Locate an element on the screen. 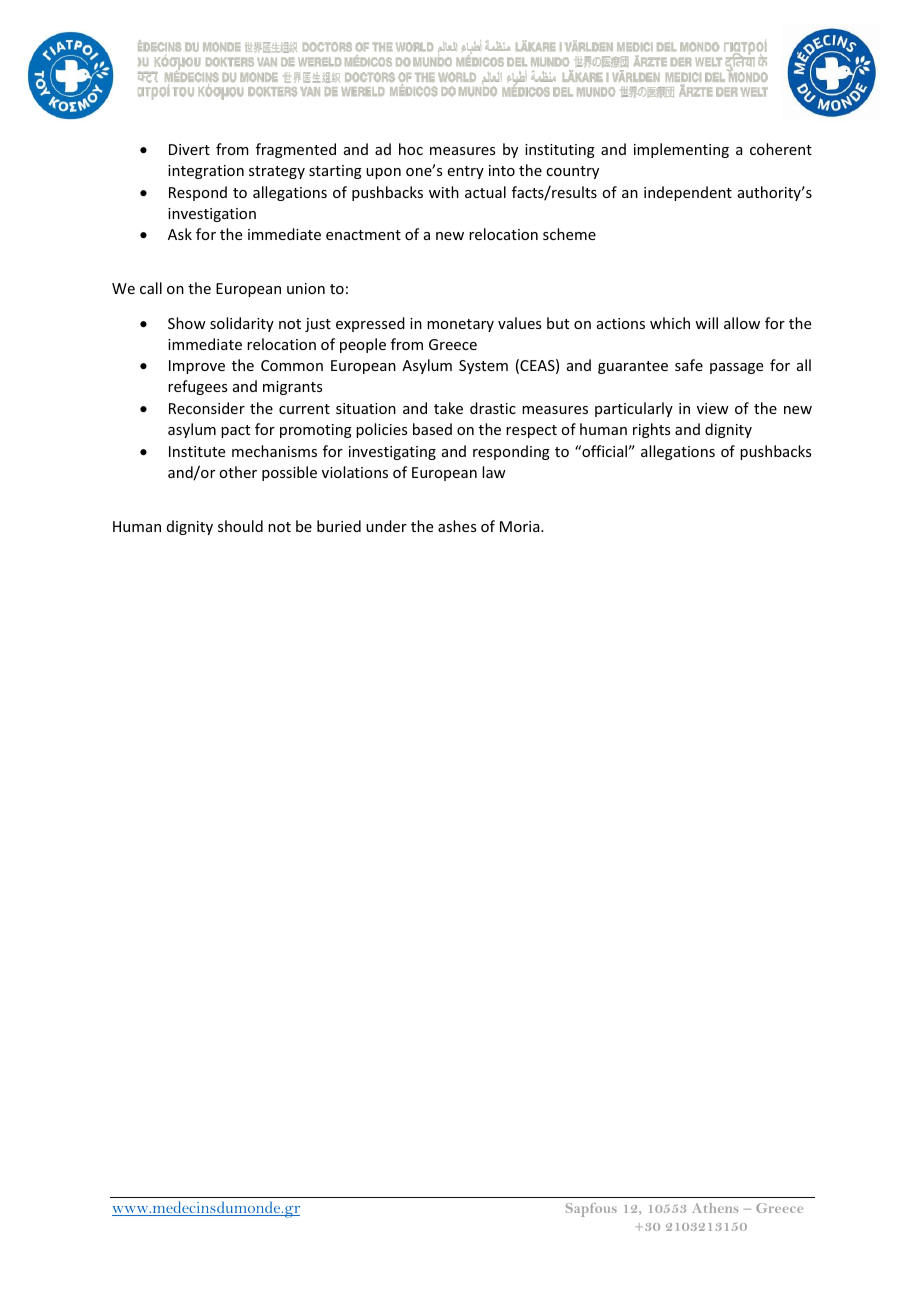  integration is located at coordinates (206, 172).
